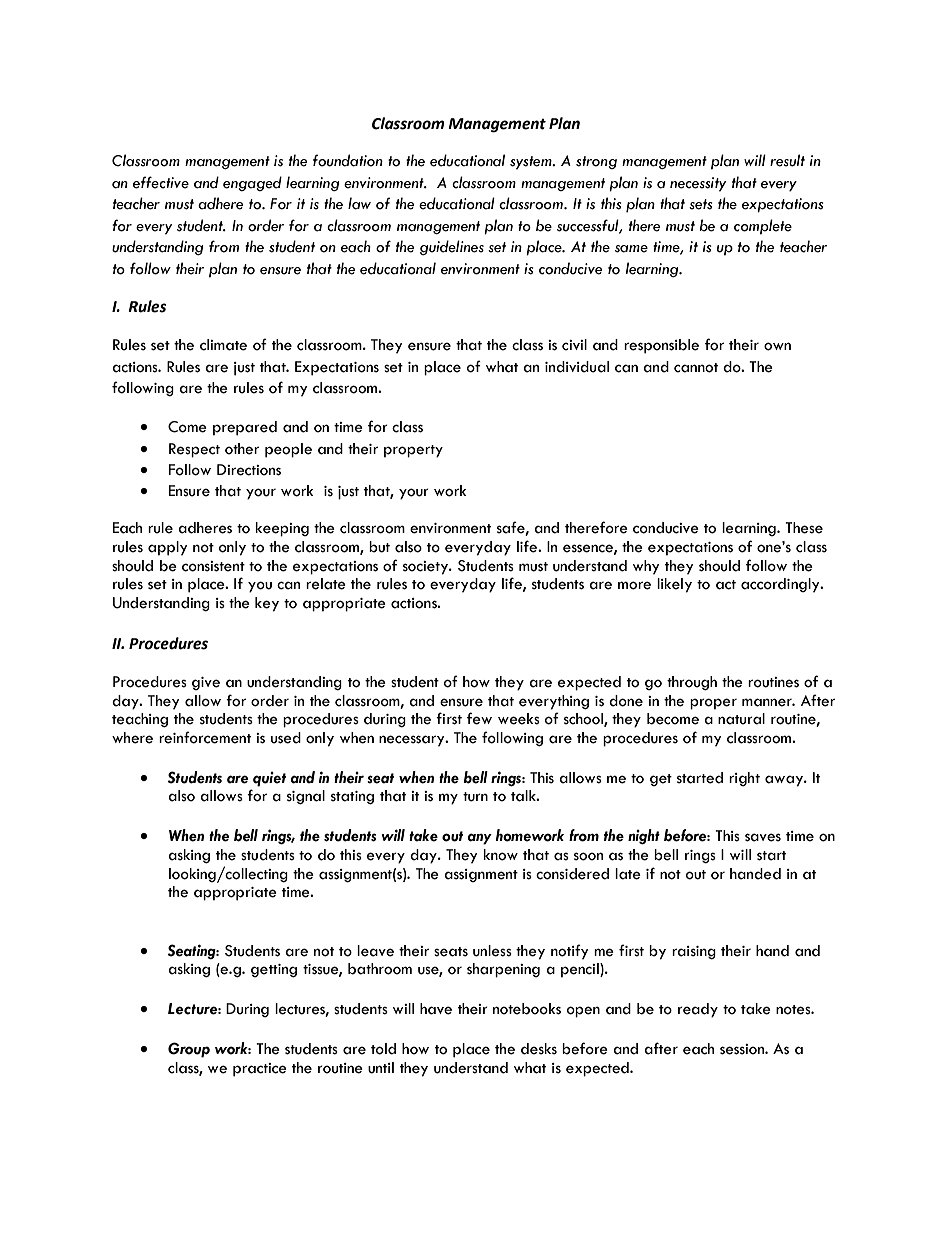  What do you see at coordinates (189, 1050) in the page?
I see `Group` at bounding box center [189, 1050].
